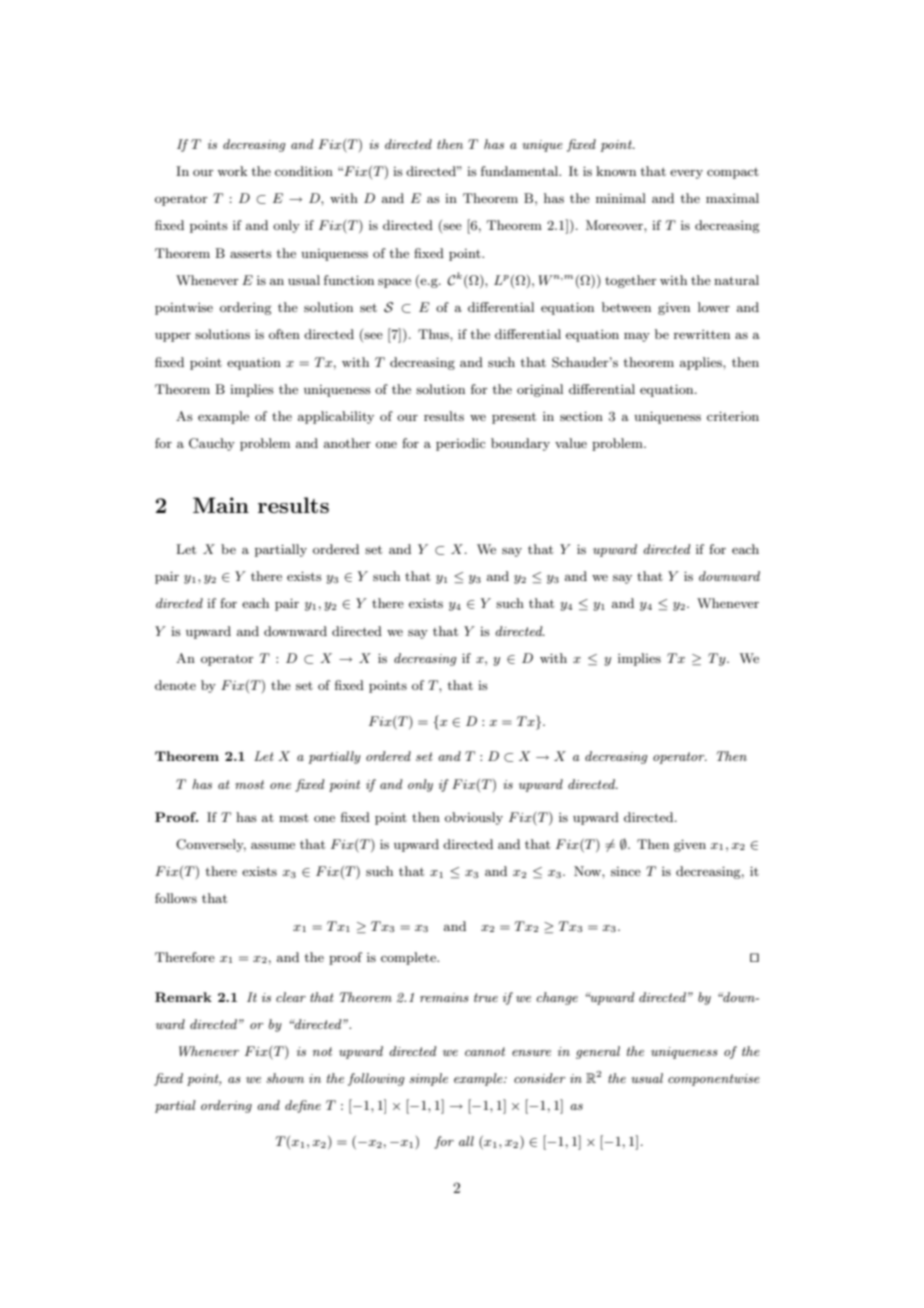 This screenshot has height=1308, width=924. What do you see at coordinates (175, 685) in the screenshot?
I see `denote` at bounding box center [175, 685].
